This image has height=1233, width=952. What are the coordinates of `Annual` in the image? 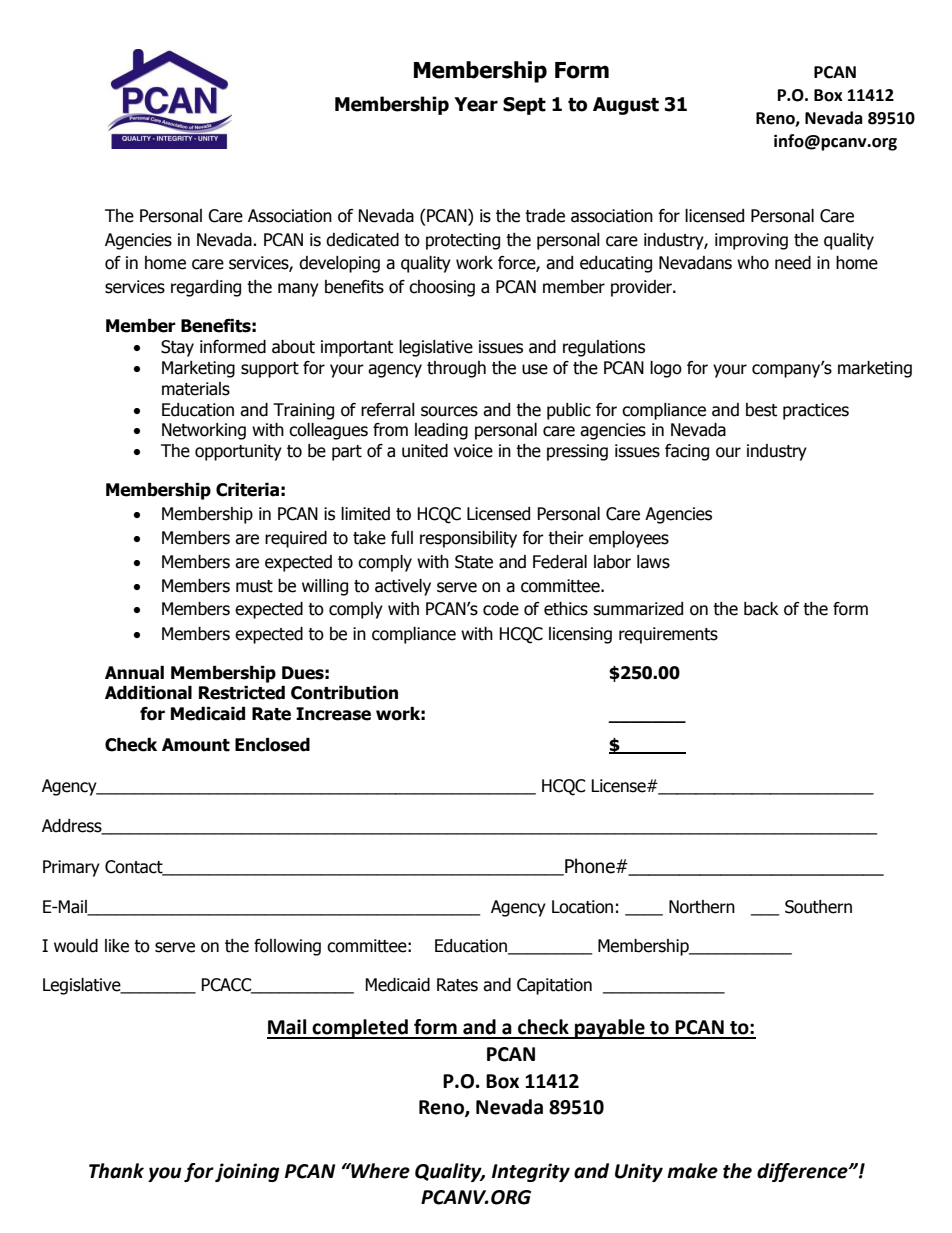 It's located at (134, 673).
